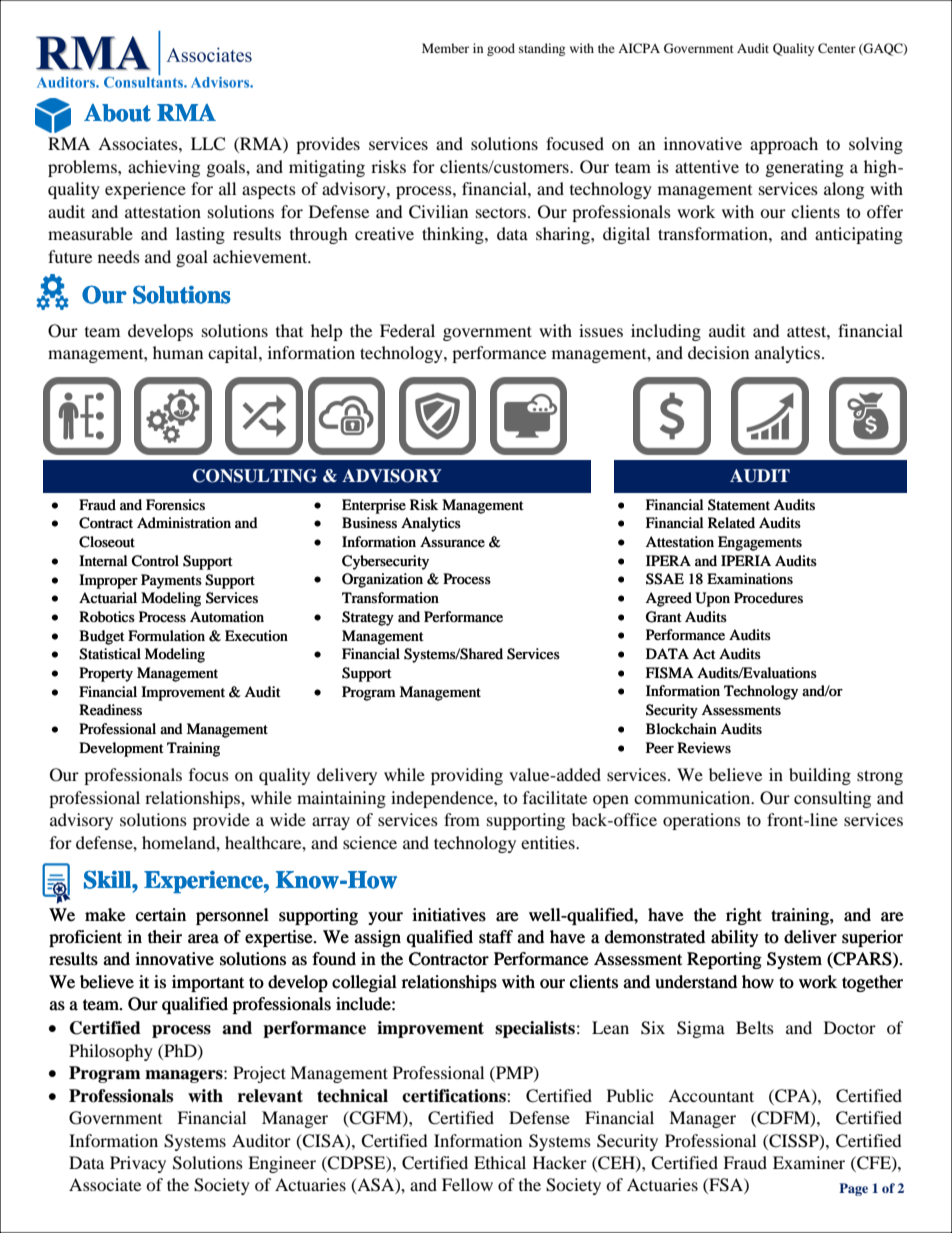 The height and width of the screenshot is (1233, 952). What do you see at coordinates (820, 776) in the screenshot?
I see `building` at bounding box center [820, 776].
